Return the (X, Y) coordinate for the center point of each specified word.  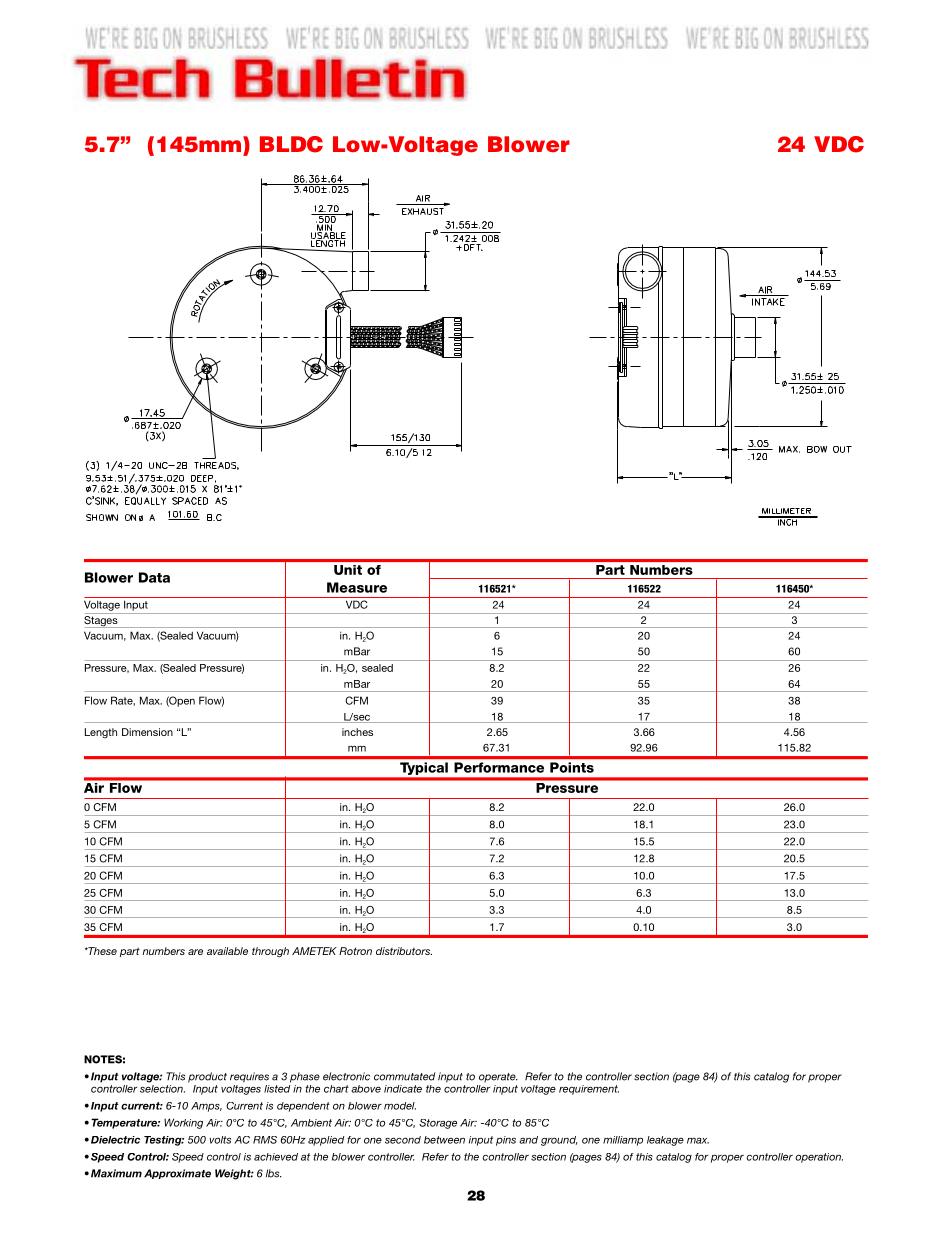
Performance (499, 767)
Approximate (177, 1174)
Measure (357, 587)
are (195, 952)
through (270, 952)
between (444, 1140)
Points (572, 767)
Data (154, 577)
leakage (665, 1141)
